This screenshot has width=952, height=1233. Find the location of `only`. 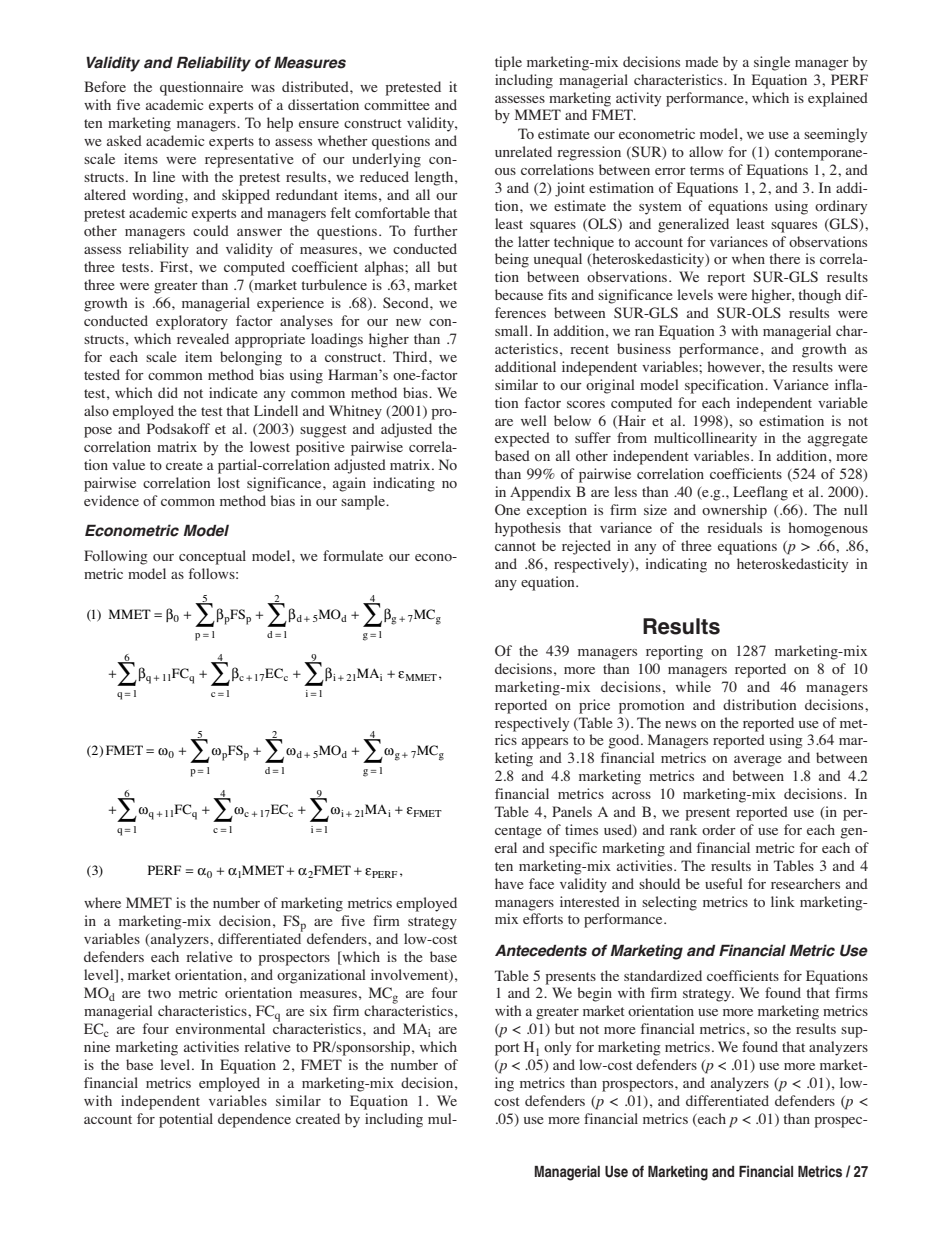

only is located at coordinates (557, 1048).
